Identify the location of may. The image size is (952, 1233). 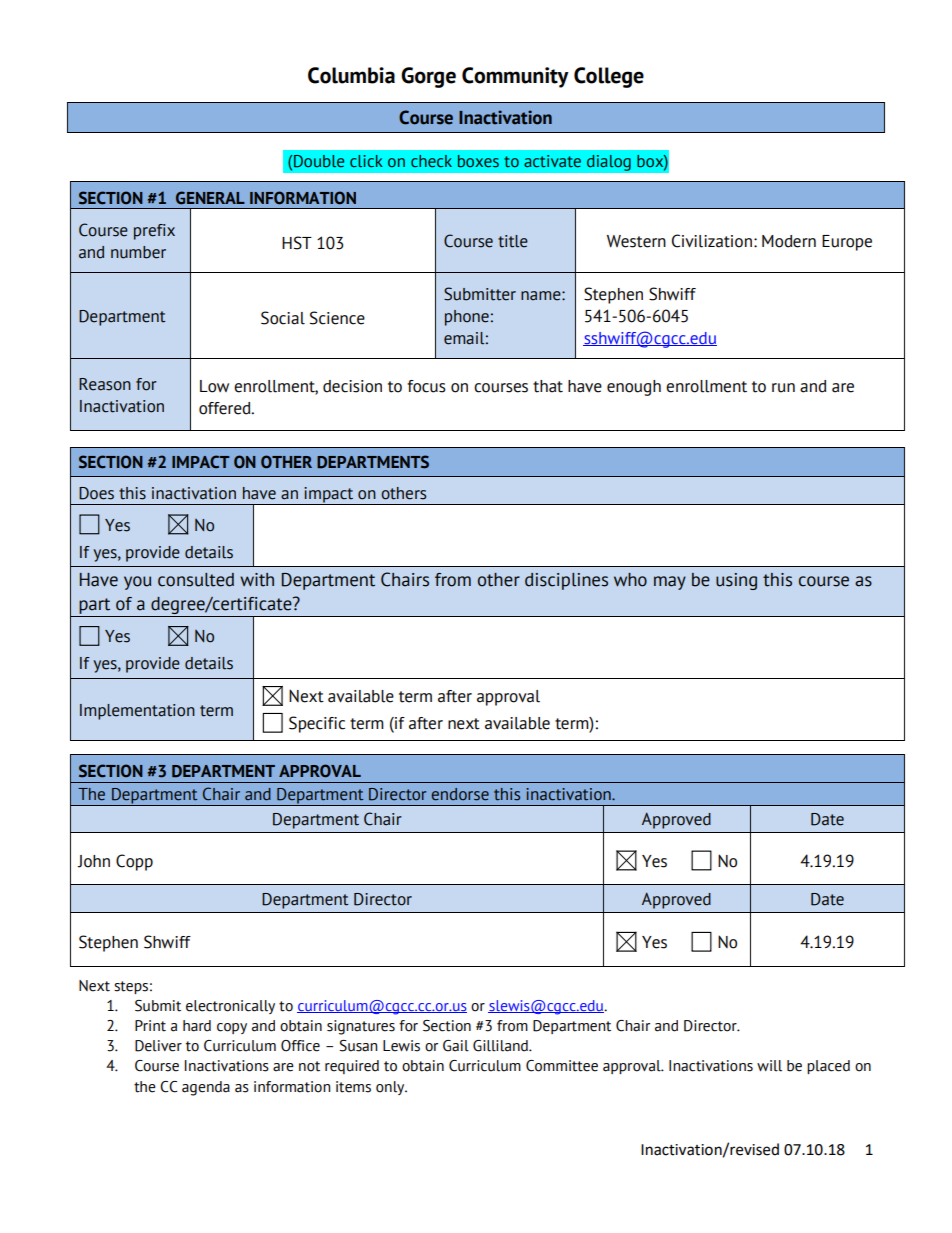
(670, 583).
